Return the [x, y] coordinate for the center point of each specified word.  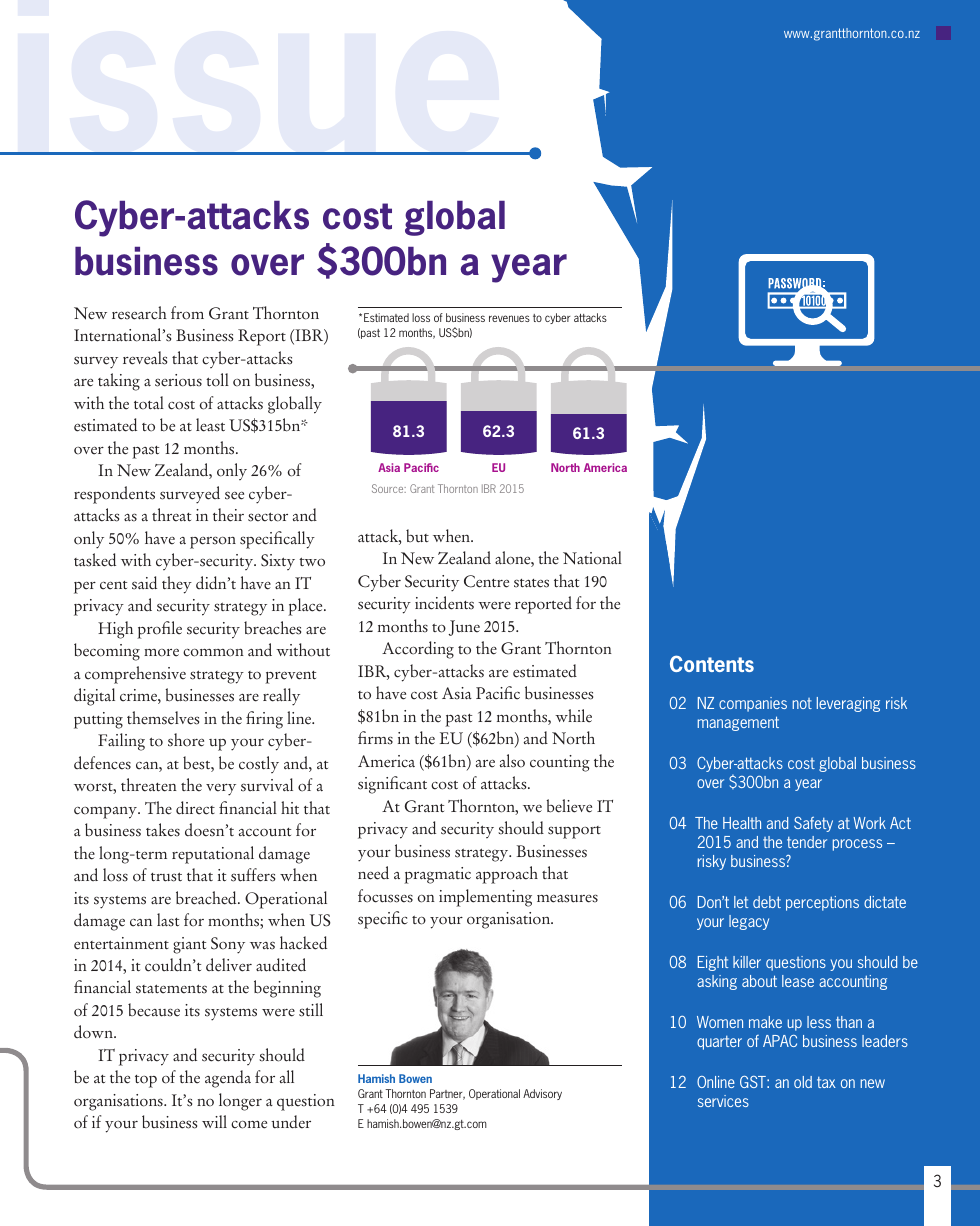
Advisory [542, 1094]
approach [507, 875]
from [187, 313]
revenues [509, 318]
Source [389, 488]
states [531, 583]
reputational [213, 855]
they [177, 585]
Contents [712, 663]
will [214, 1121]
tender [807, 842]
